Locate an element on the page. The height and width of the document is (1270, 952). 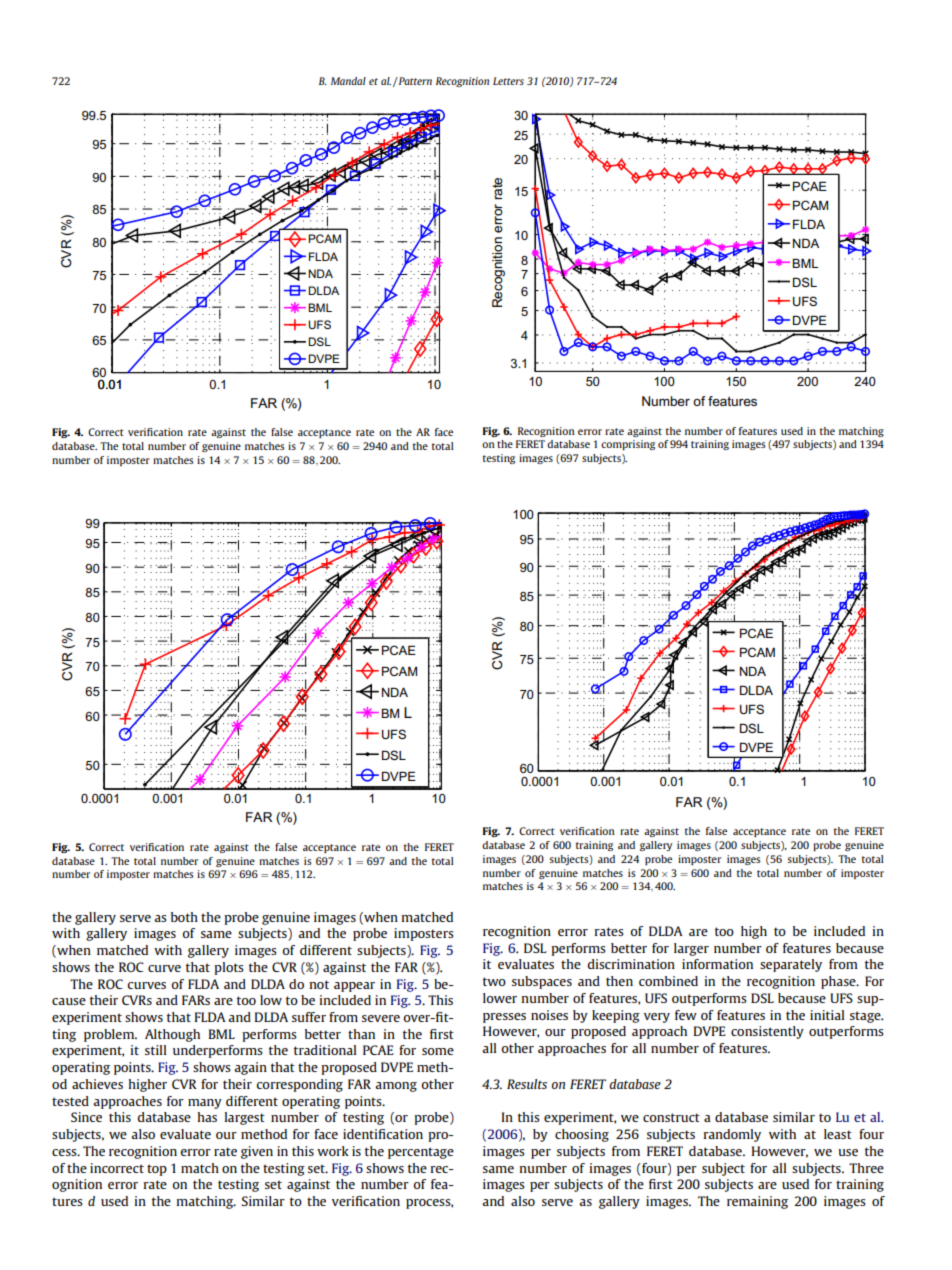
both is located at coordinates (184, 917).
